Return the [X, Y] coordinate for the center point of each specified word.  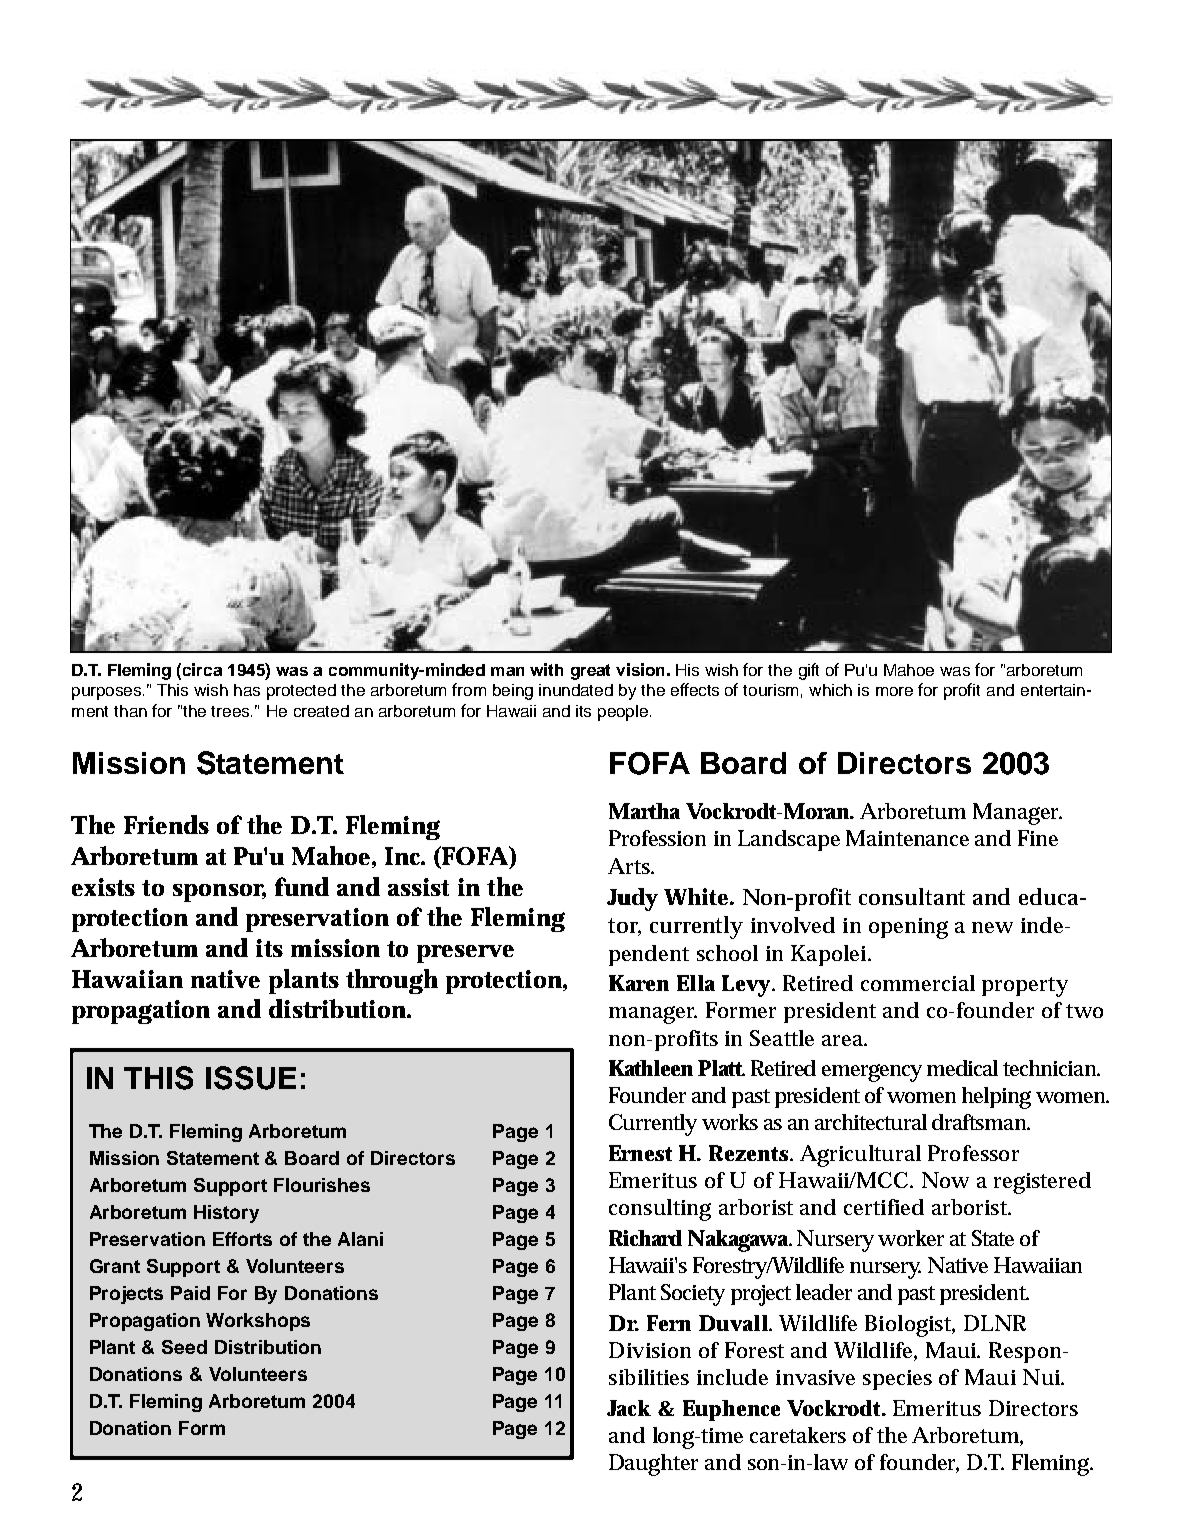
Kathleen [651, 1068]
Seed [184, 1347]
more [894, 691]
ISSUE [251, 1078]
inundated [576, 690]
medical [962, 1068]
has [247, 690]
